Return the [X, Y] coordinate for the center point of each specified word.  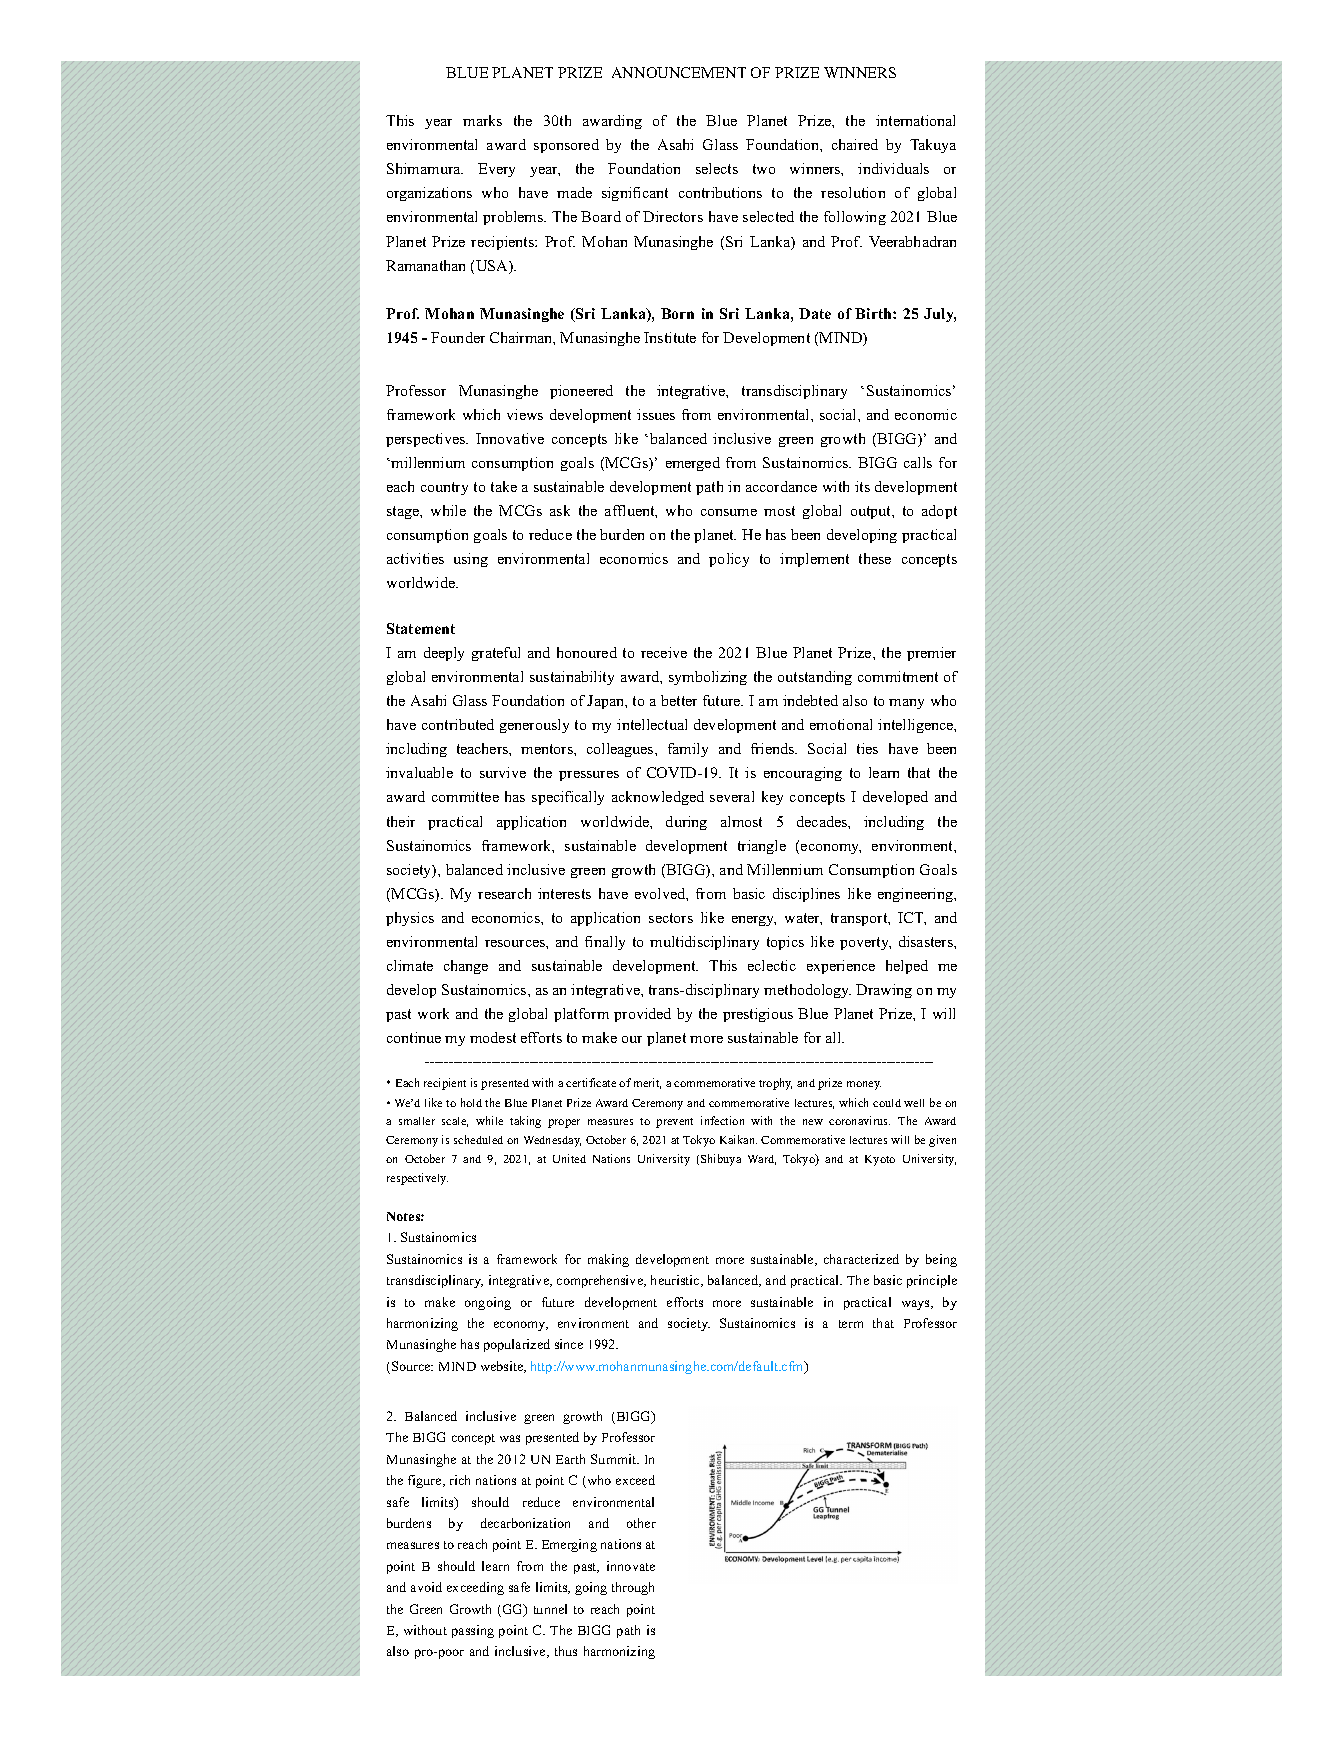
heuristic [676, 1281]
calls [918, 462]
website [503, 1367]
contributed [458, 724]
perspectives [427, 440]
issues [656, 414]
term [851, 1324]
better [679, 700]
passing [473, 1631]
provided [642, 1015]
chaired [855, 144]
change [466, 967]
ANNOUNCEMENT [679, 72]
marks [482, 120]
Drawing [884, 991]
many [906, 704]
